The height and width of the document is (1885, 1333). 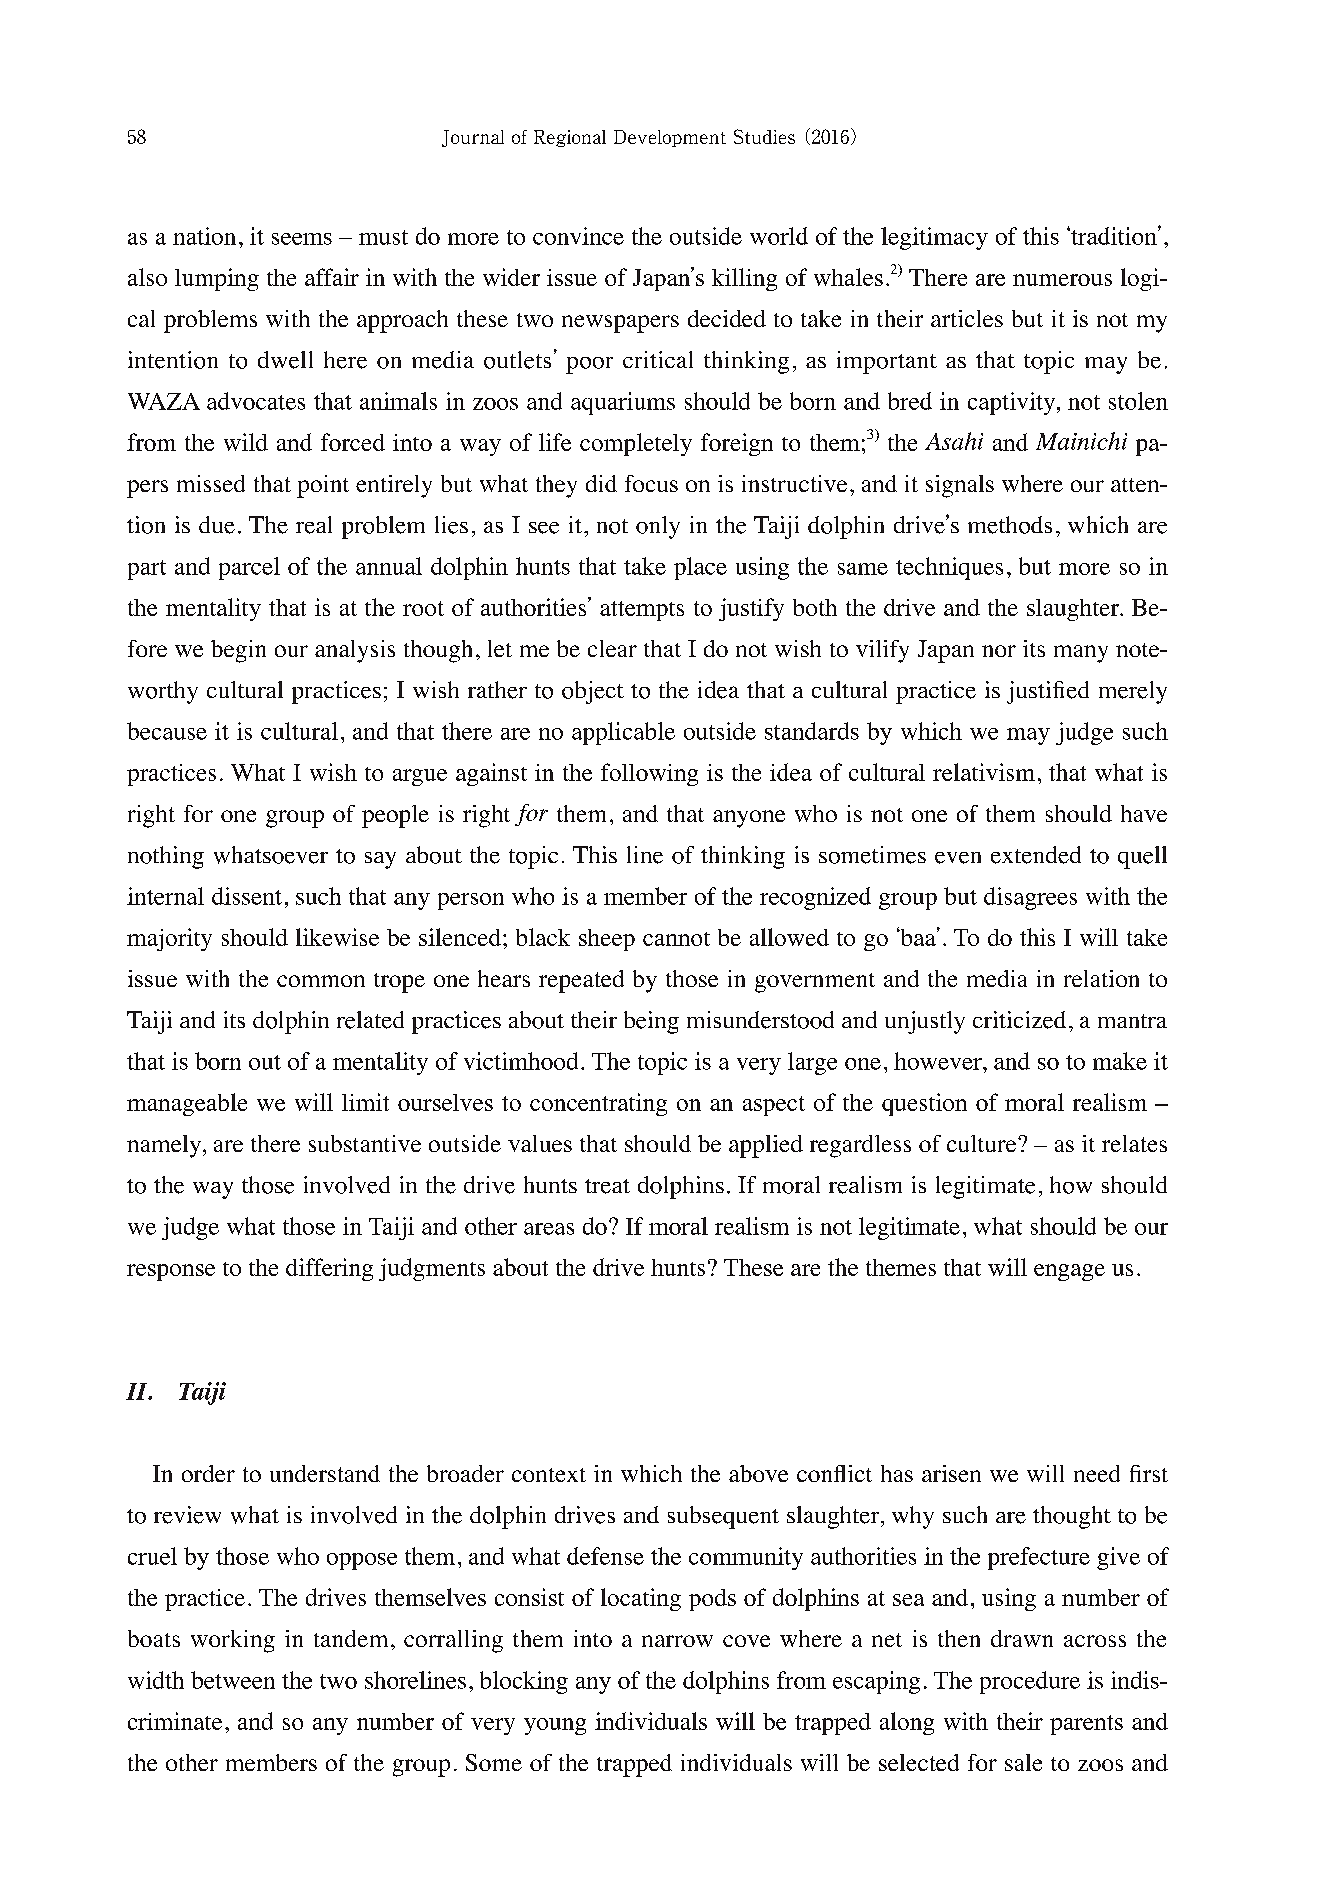 What do you see at coordinates (329, 1269) in the document?
I see `differing` at bounding box center [329, 1269].
